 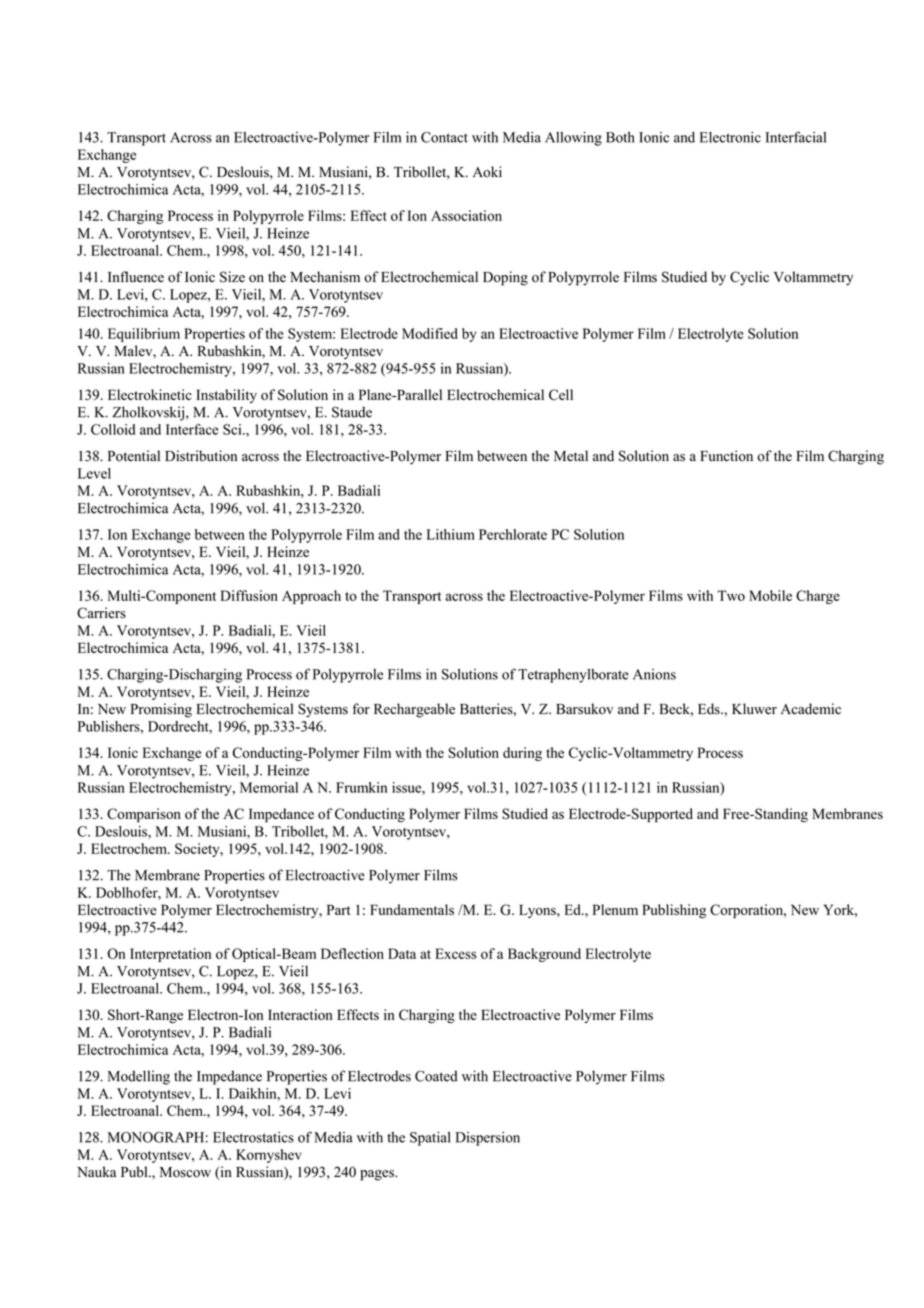 What do you see at coordinates (487, 172) in the document?
I see `Aoki` at bounding box center [487, 172].
